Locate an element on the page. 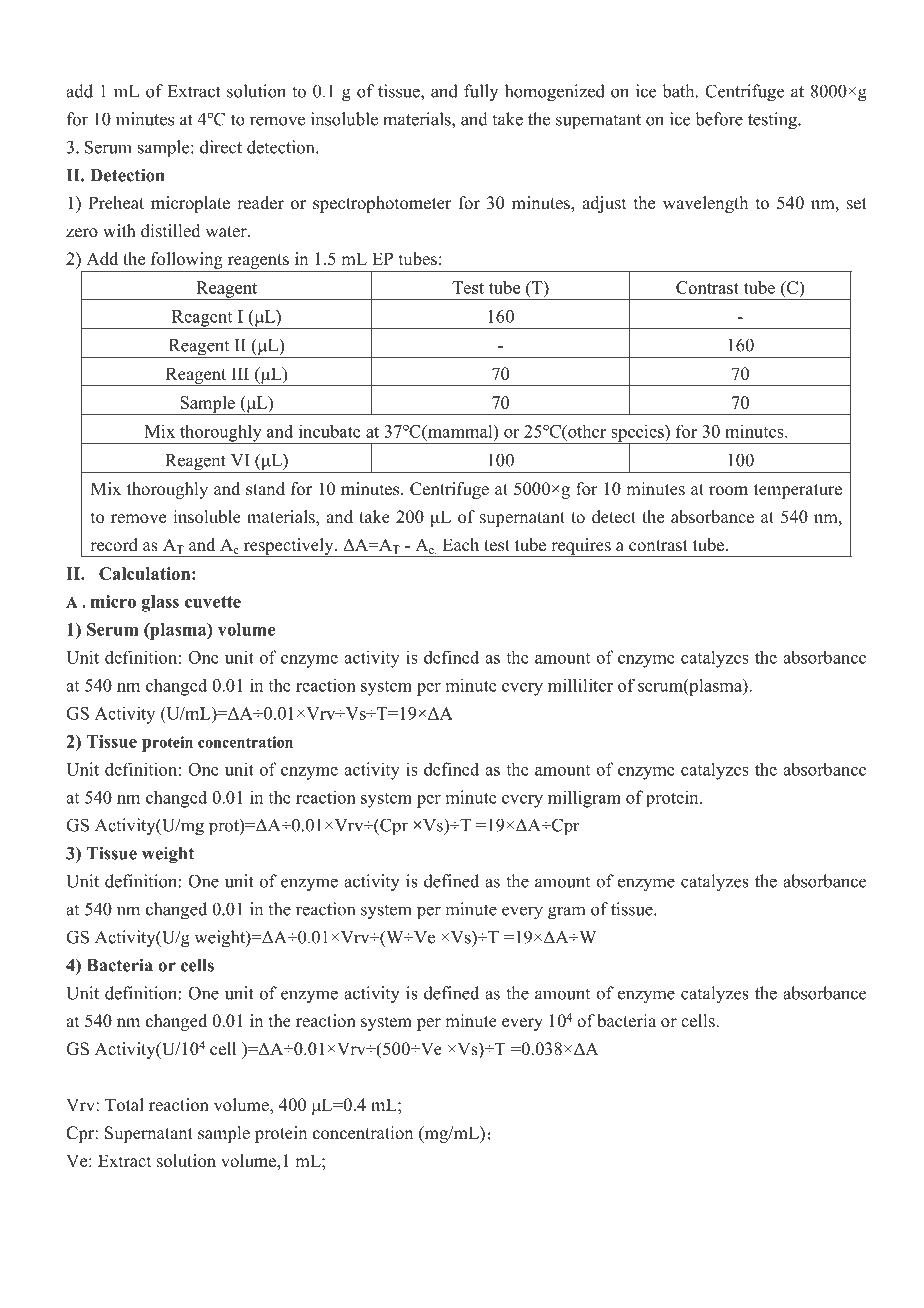 This image has height=1308, width=924. room is located at coordinates (728, 491).
